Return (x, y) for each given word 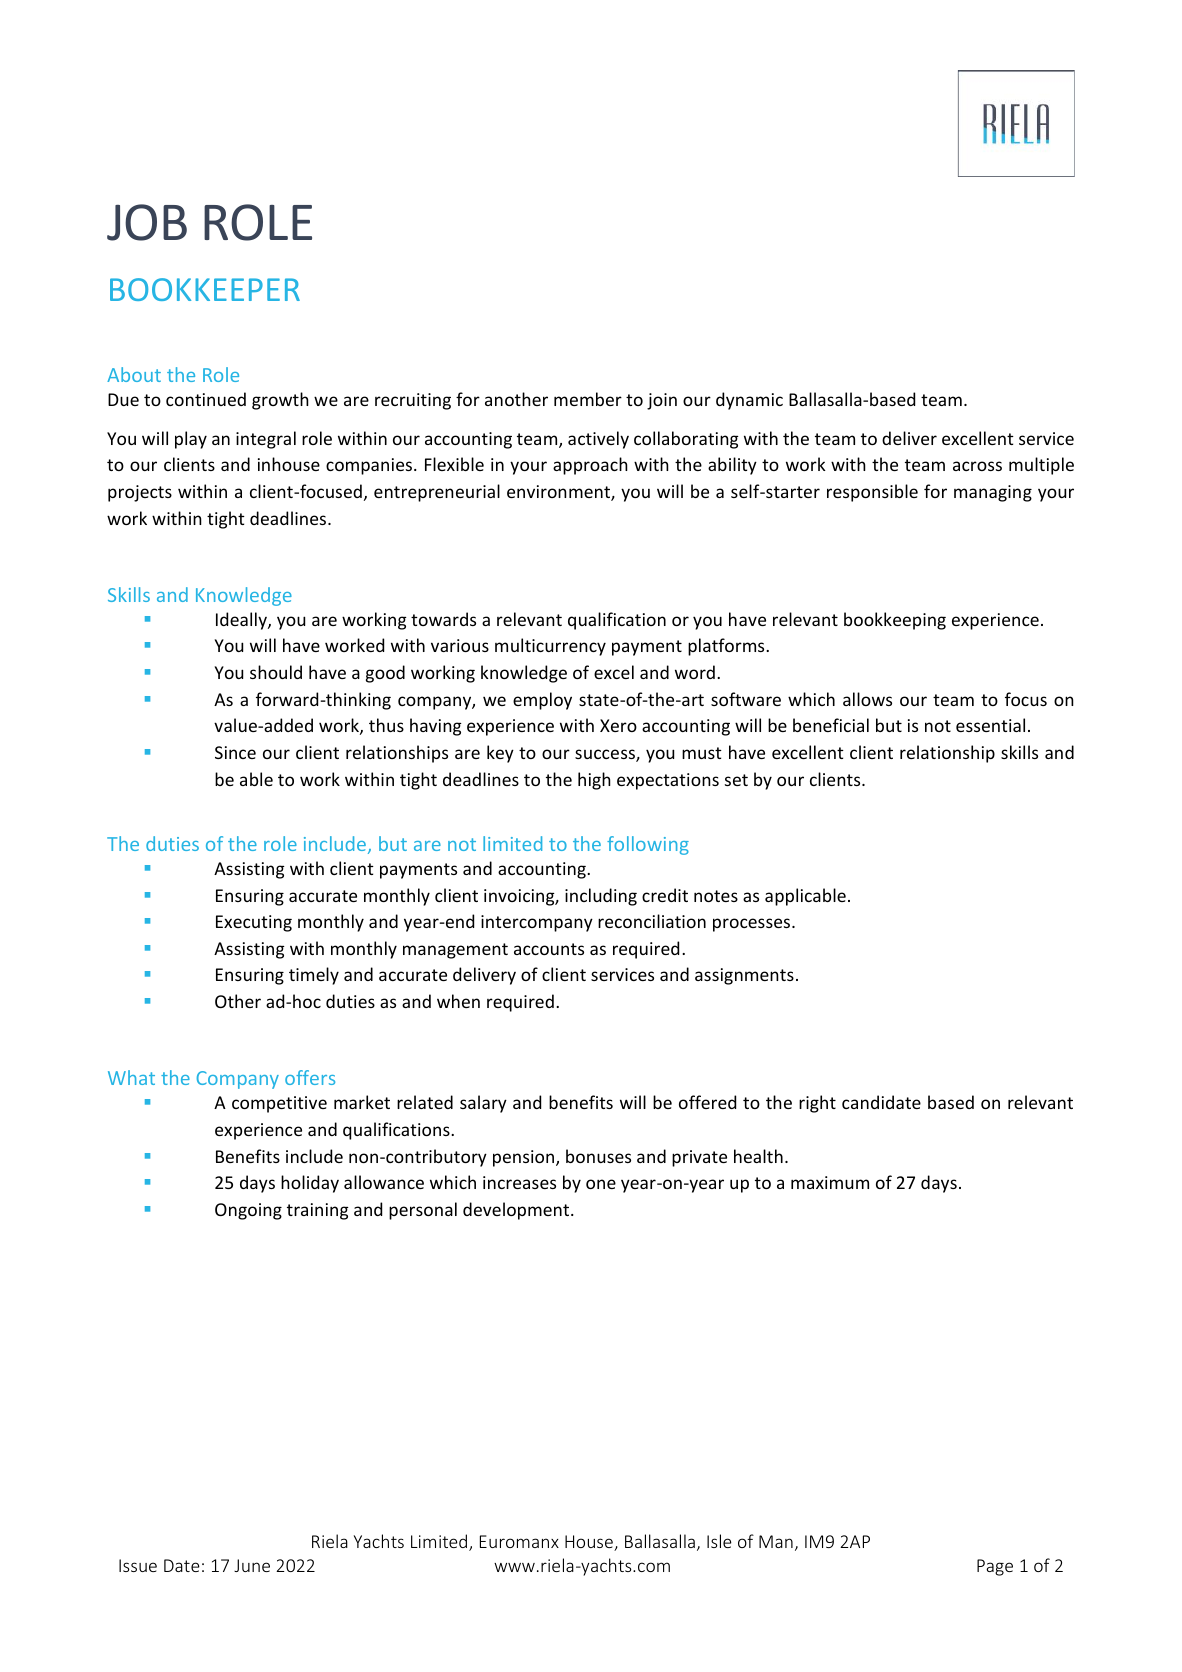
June (252, 1565)
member (588, 399)
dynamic (749, 401)
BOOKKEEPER (205, 289)
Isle (719, 1541)
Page (995, 1567)
